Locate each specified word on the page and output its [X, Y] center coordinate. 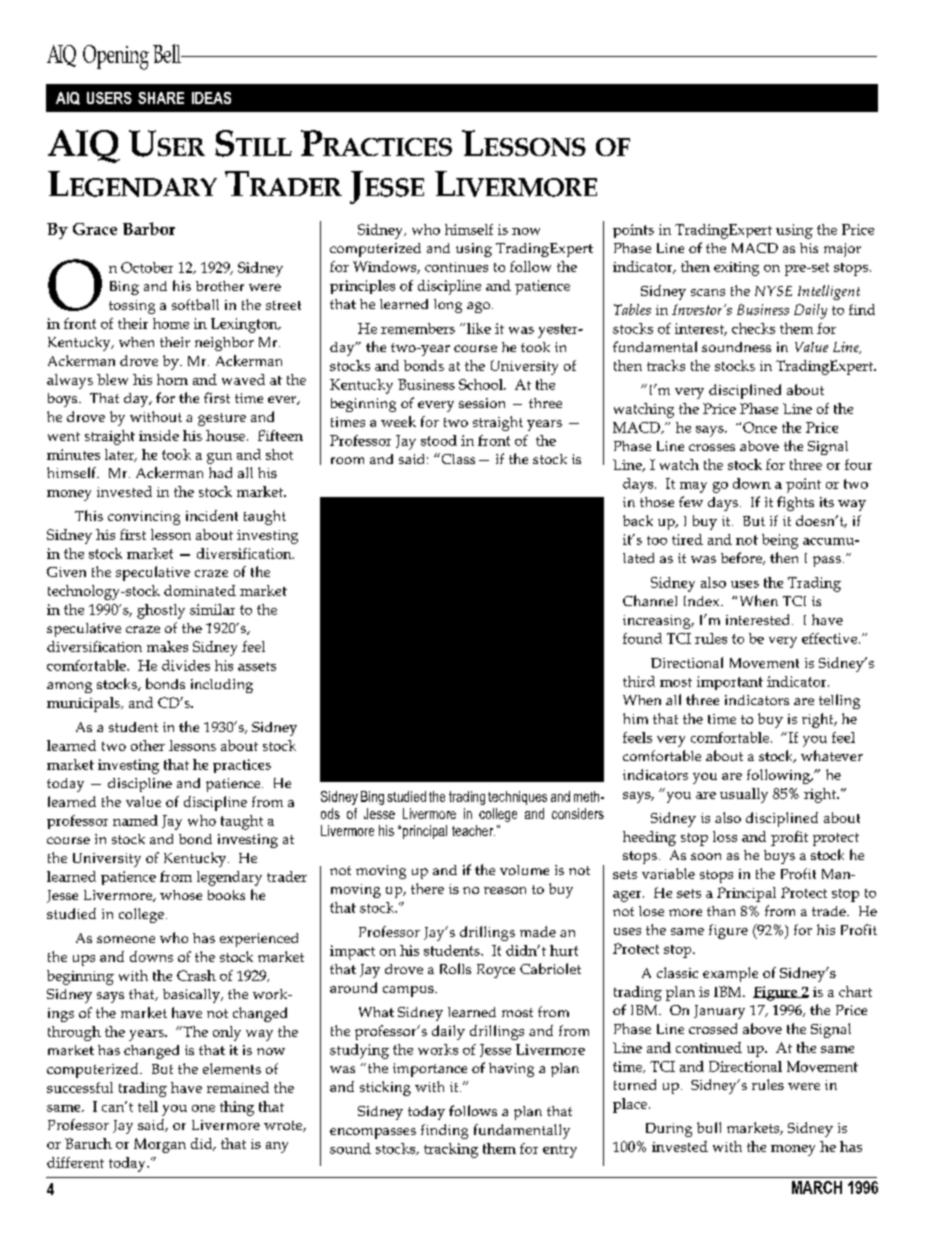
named [135, 820]
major [842, 250]
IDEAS [211, 98]
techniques [517, 798]
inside [159, 435]
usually [744, 795]
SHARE [161, 98]
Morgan [160, 1145]
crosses [712, 447]
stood [439, 440]
